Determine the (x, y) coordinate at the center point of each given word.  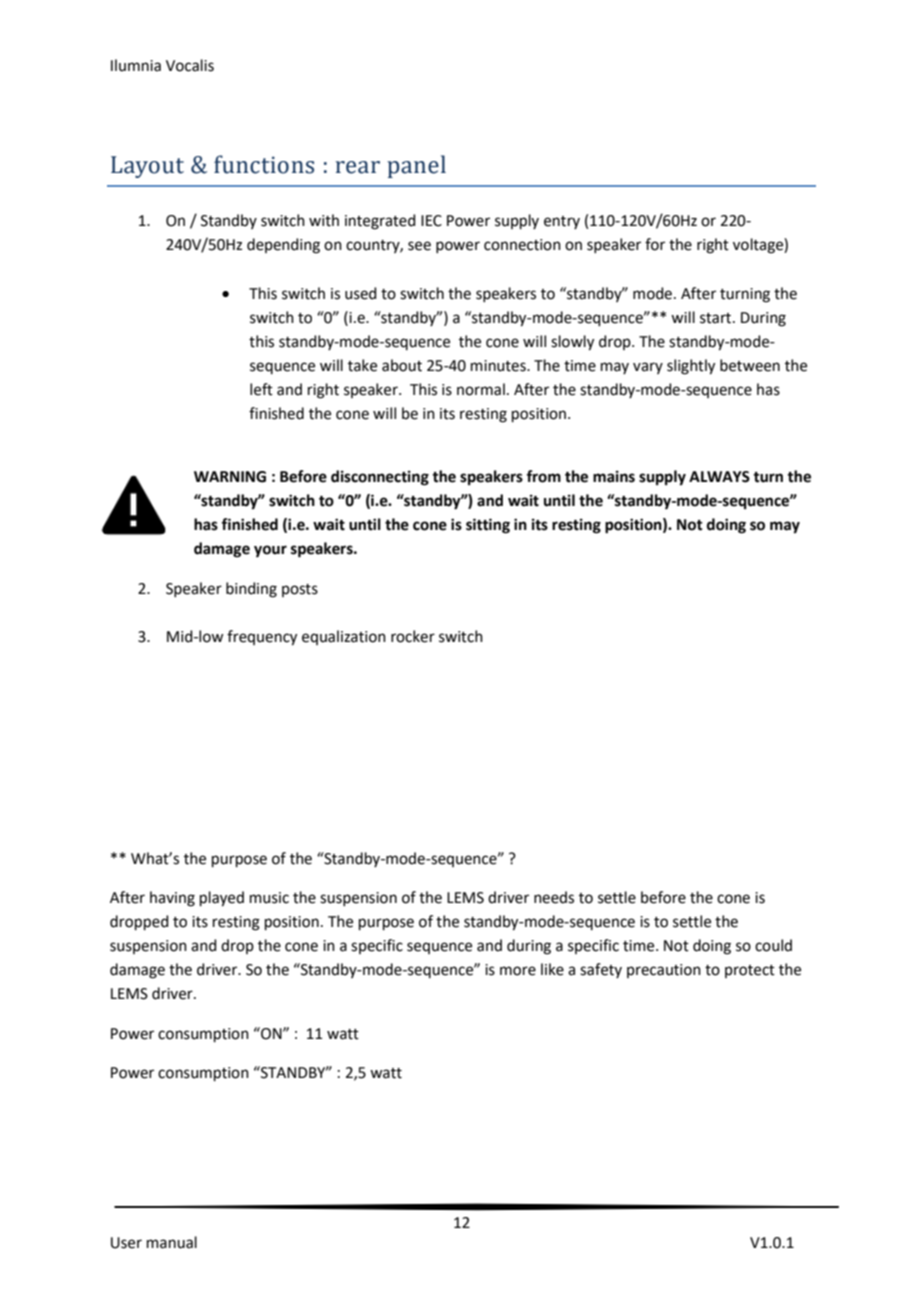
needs (554, 897)
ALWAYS (719, 477)
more (518, 971)
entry (562, 222)
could (773, 945)
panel (416, 166)
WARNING (230, 477)
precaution (664, 971)
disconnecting (380, 478)
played (222, 899)
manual (172, 1242)
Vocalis (190, 65)
